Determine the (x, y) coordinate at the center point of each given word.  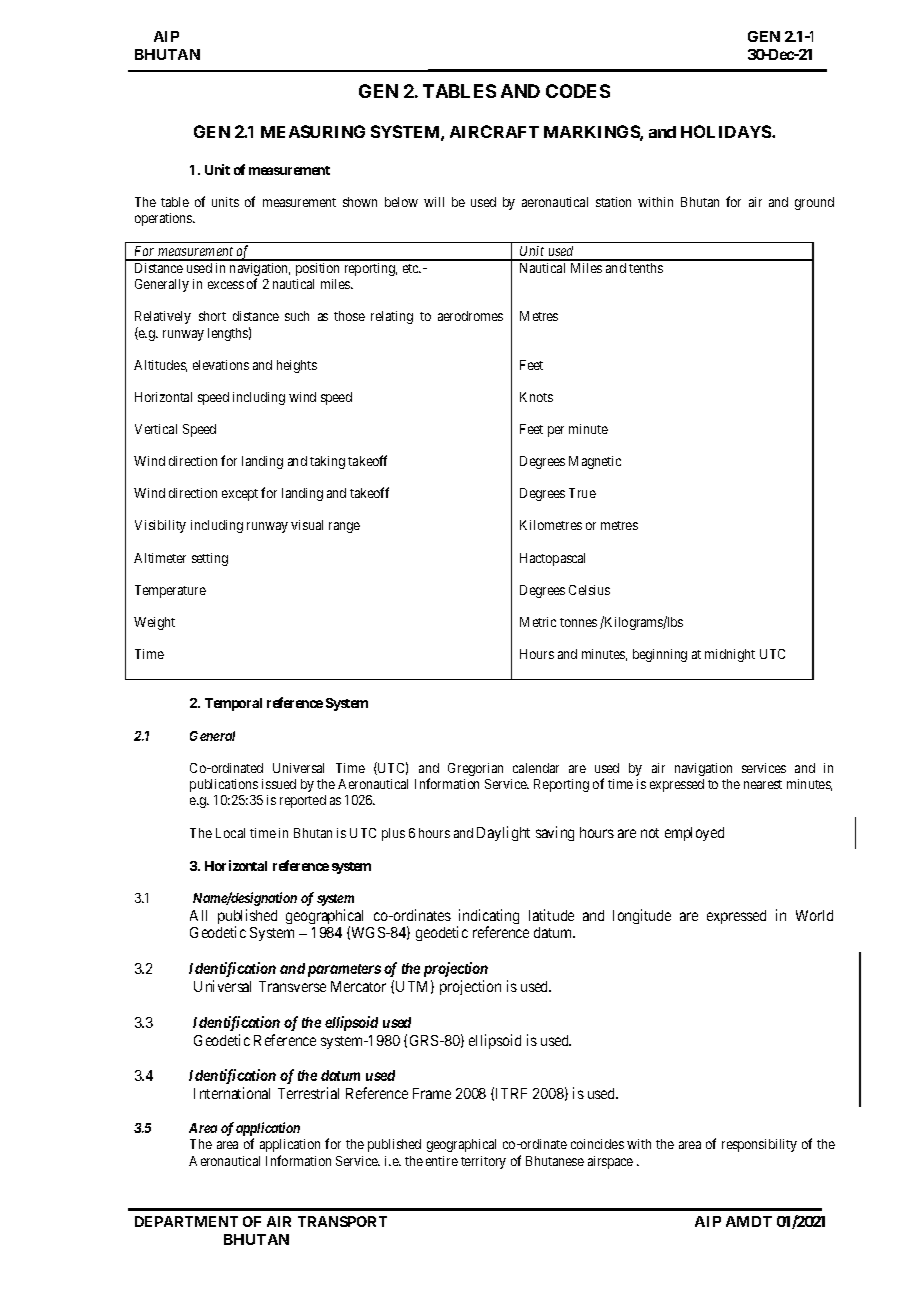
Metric (538, 622)
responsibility (759, 1145)
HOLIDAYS (727, 131)
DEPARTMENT (186, 1221)
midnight (730, 655)
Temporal (233, 704)
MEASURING (313, 131)
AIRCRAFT (494, 131)
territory (483, 1162)
